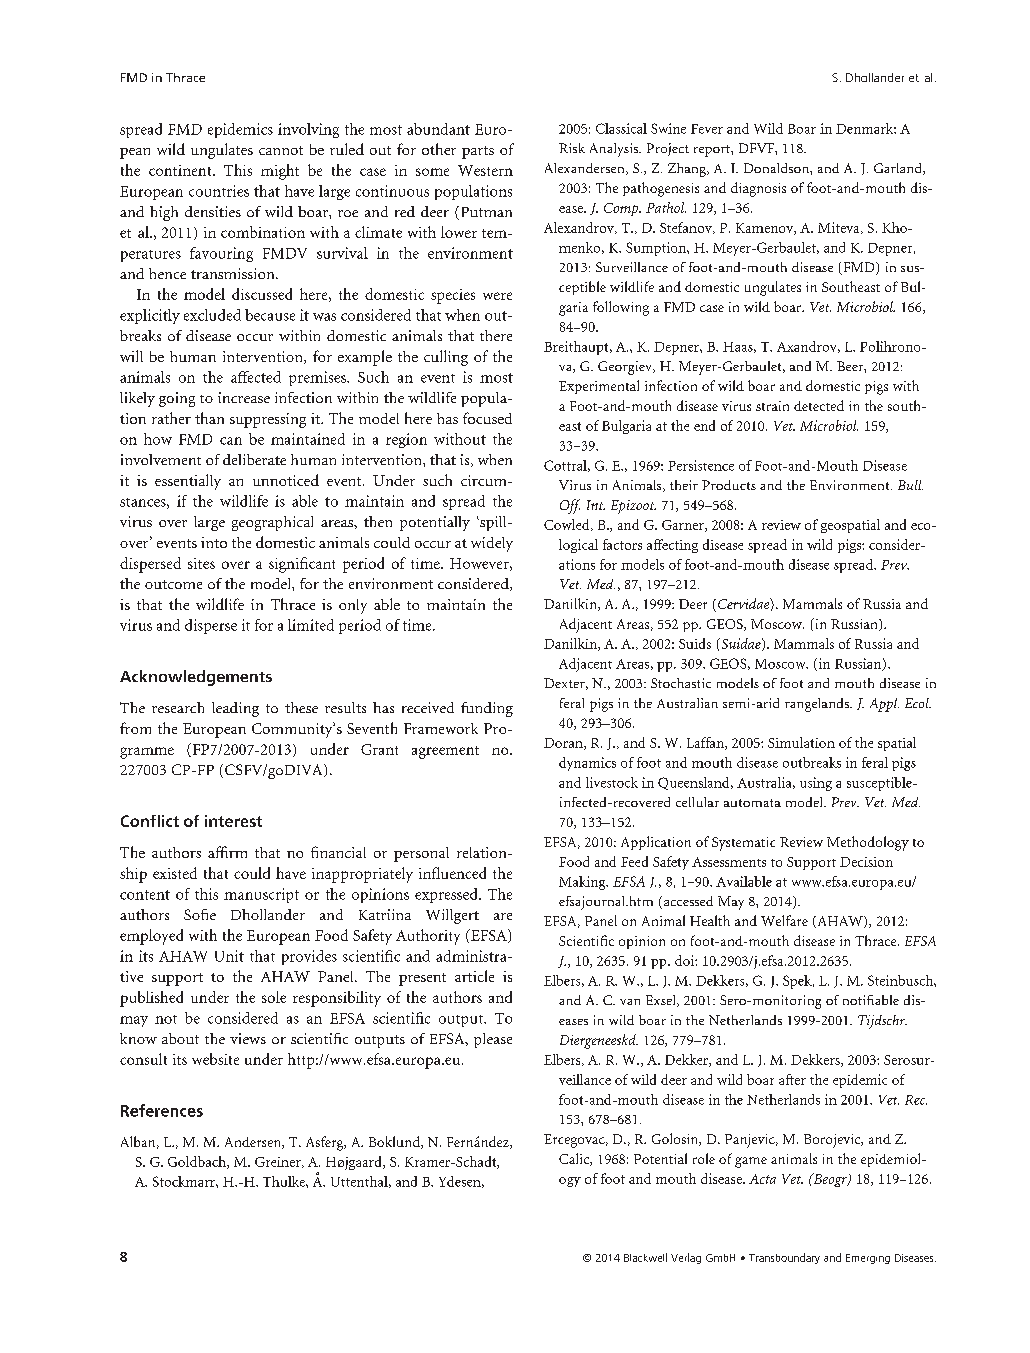 The height and width of the screenshot is (1353, 1030). I want to click on countries, so click(219, 191).
